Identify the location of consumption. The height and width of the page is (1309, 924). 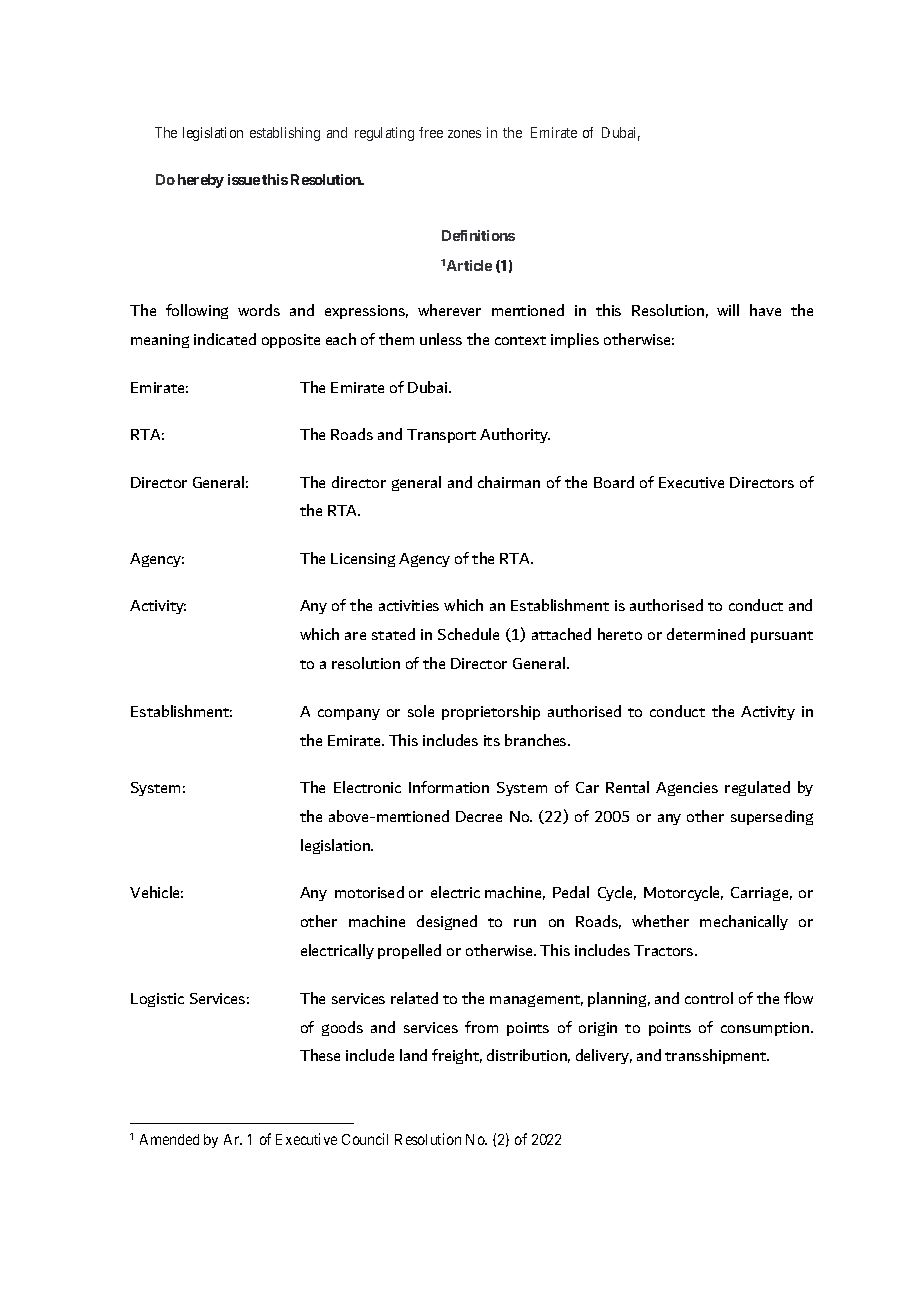
(766, 1029).
